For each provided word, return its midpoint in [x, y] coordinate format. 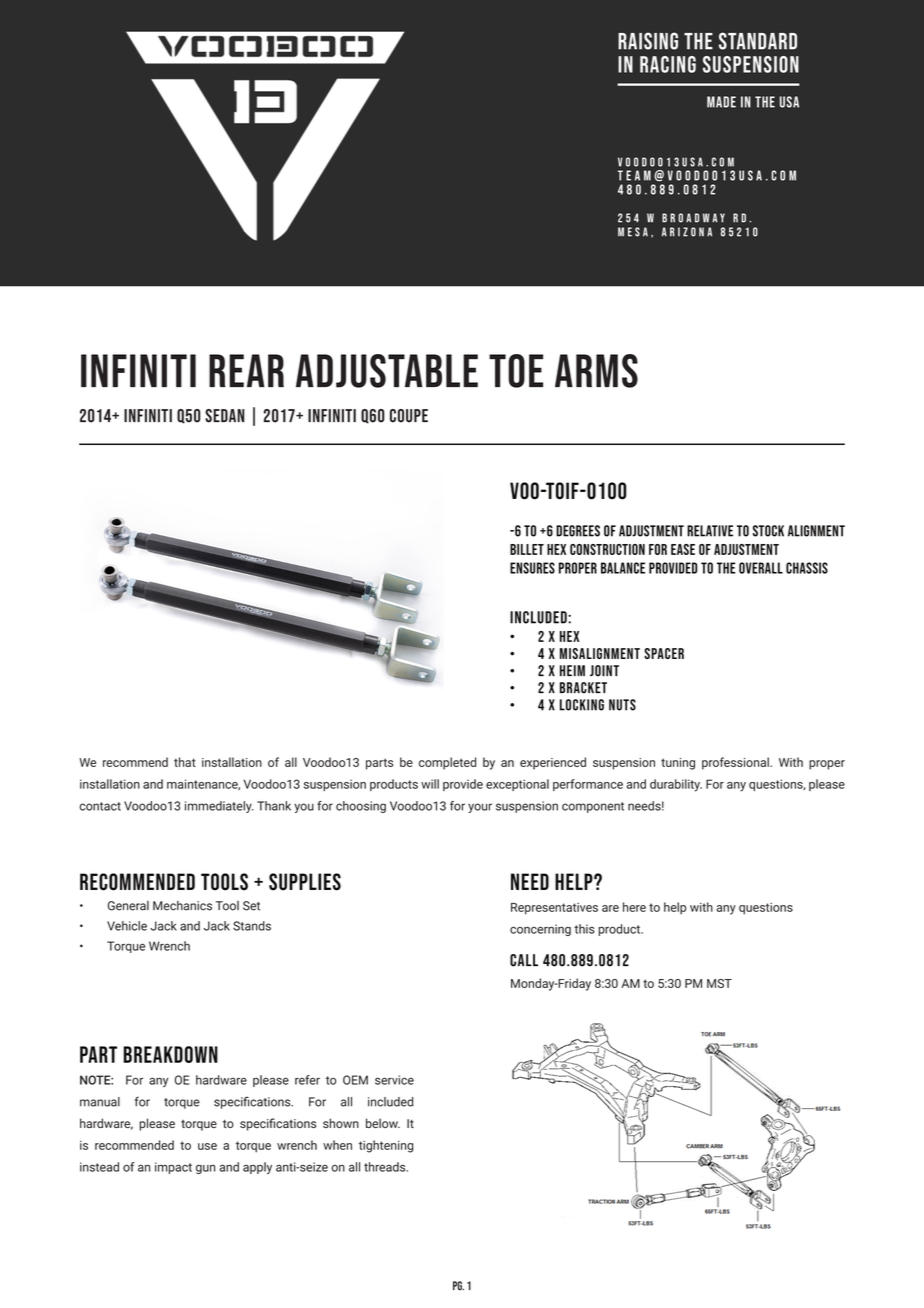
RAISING [648, 41]
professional [736, 763]
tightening [386, 1146]
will [430, 784]
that [185, 762]
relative [710, 531]
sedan [225, 416]
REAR [246, 370]
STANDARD [758, 41]
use [207, 1146]
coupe [409, 416]
